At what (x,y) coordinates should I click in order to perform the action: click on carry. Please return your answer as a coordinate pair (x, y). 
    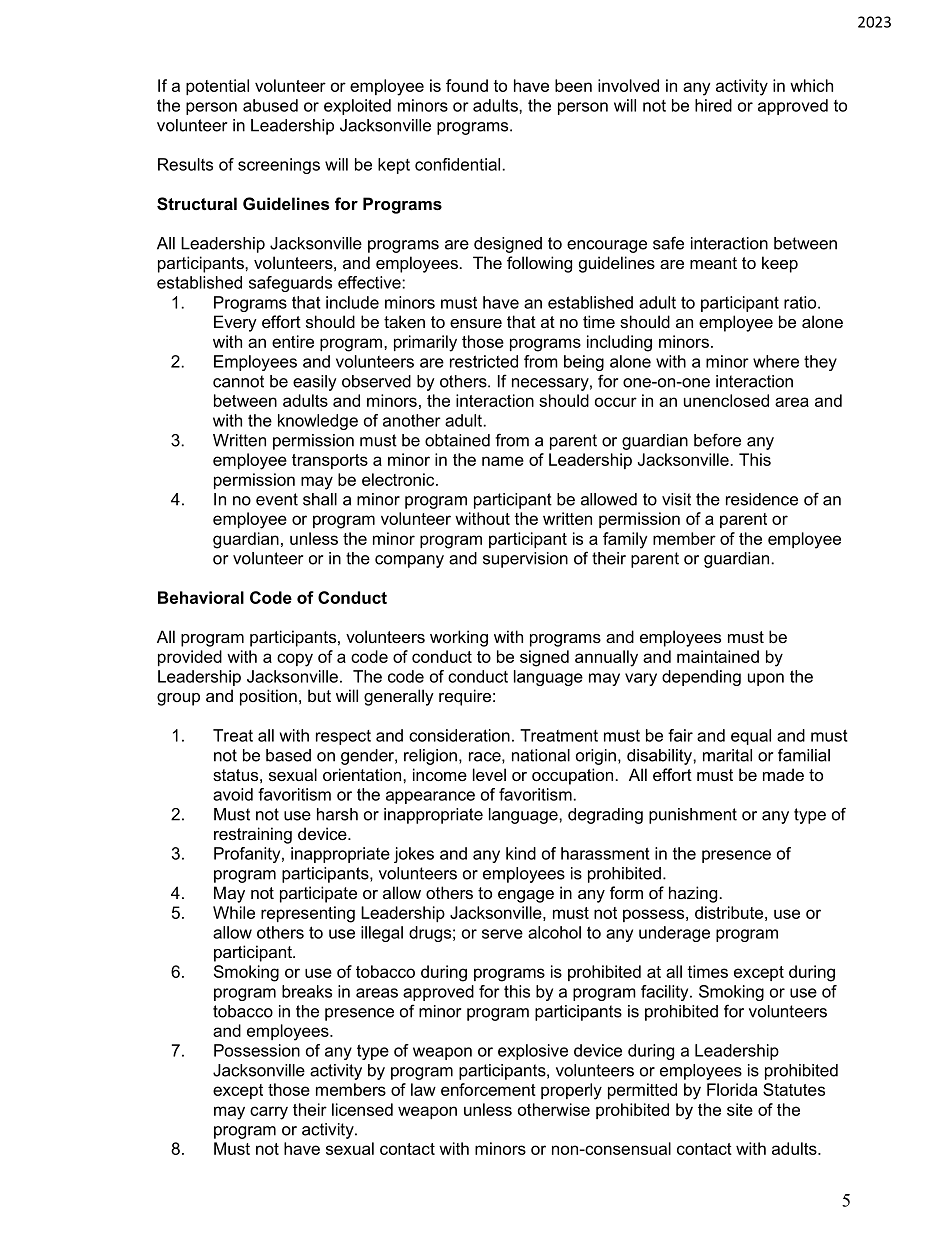
    Looking at the image, I should click on (269, 1113).
